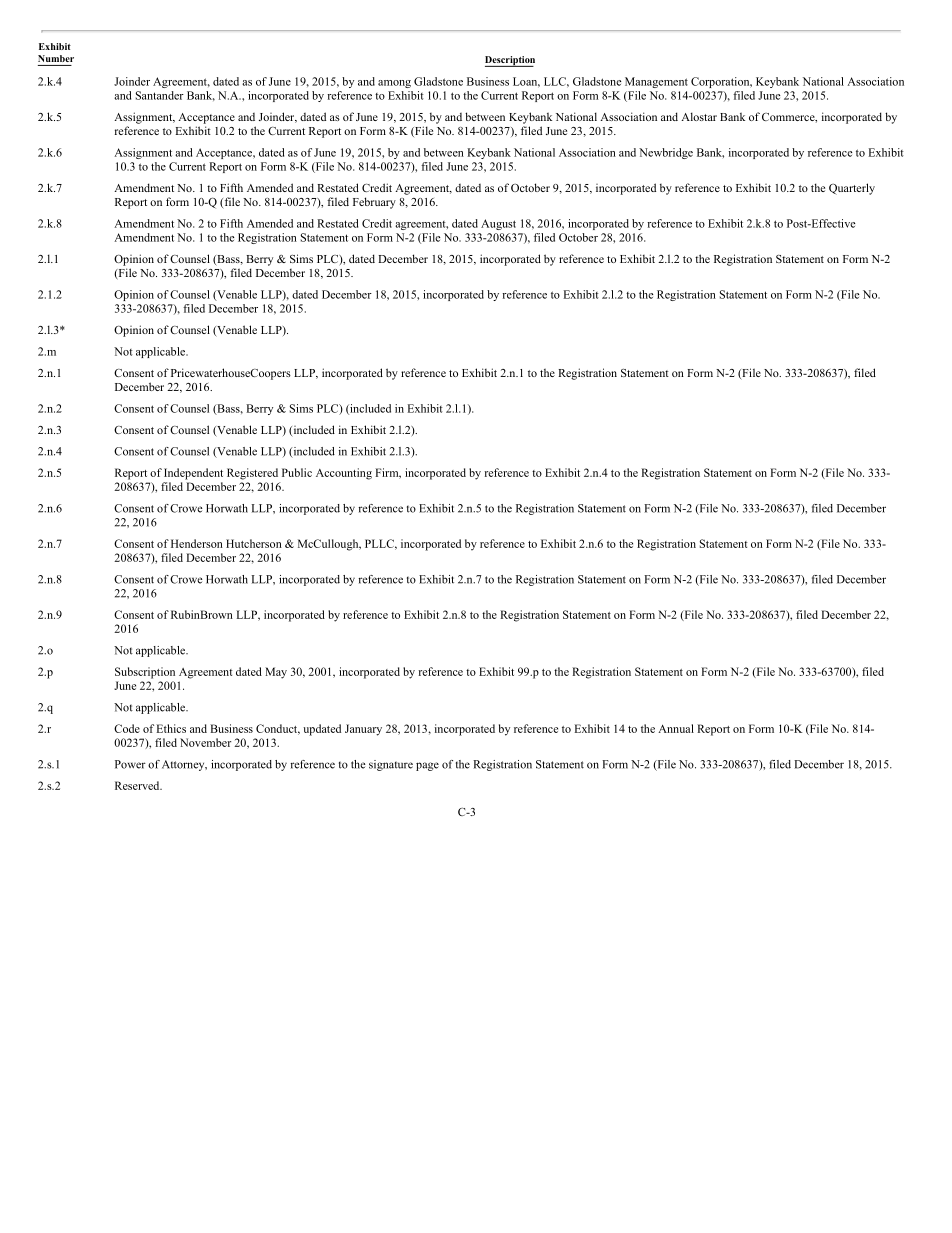 This page has height=1233, width=952. I want to click on Santander, so click(160, 95).
